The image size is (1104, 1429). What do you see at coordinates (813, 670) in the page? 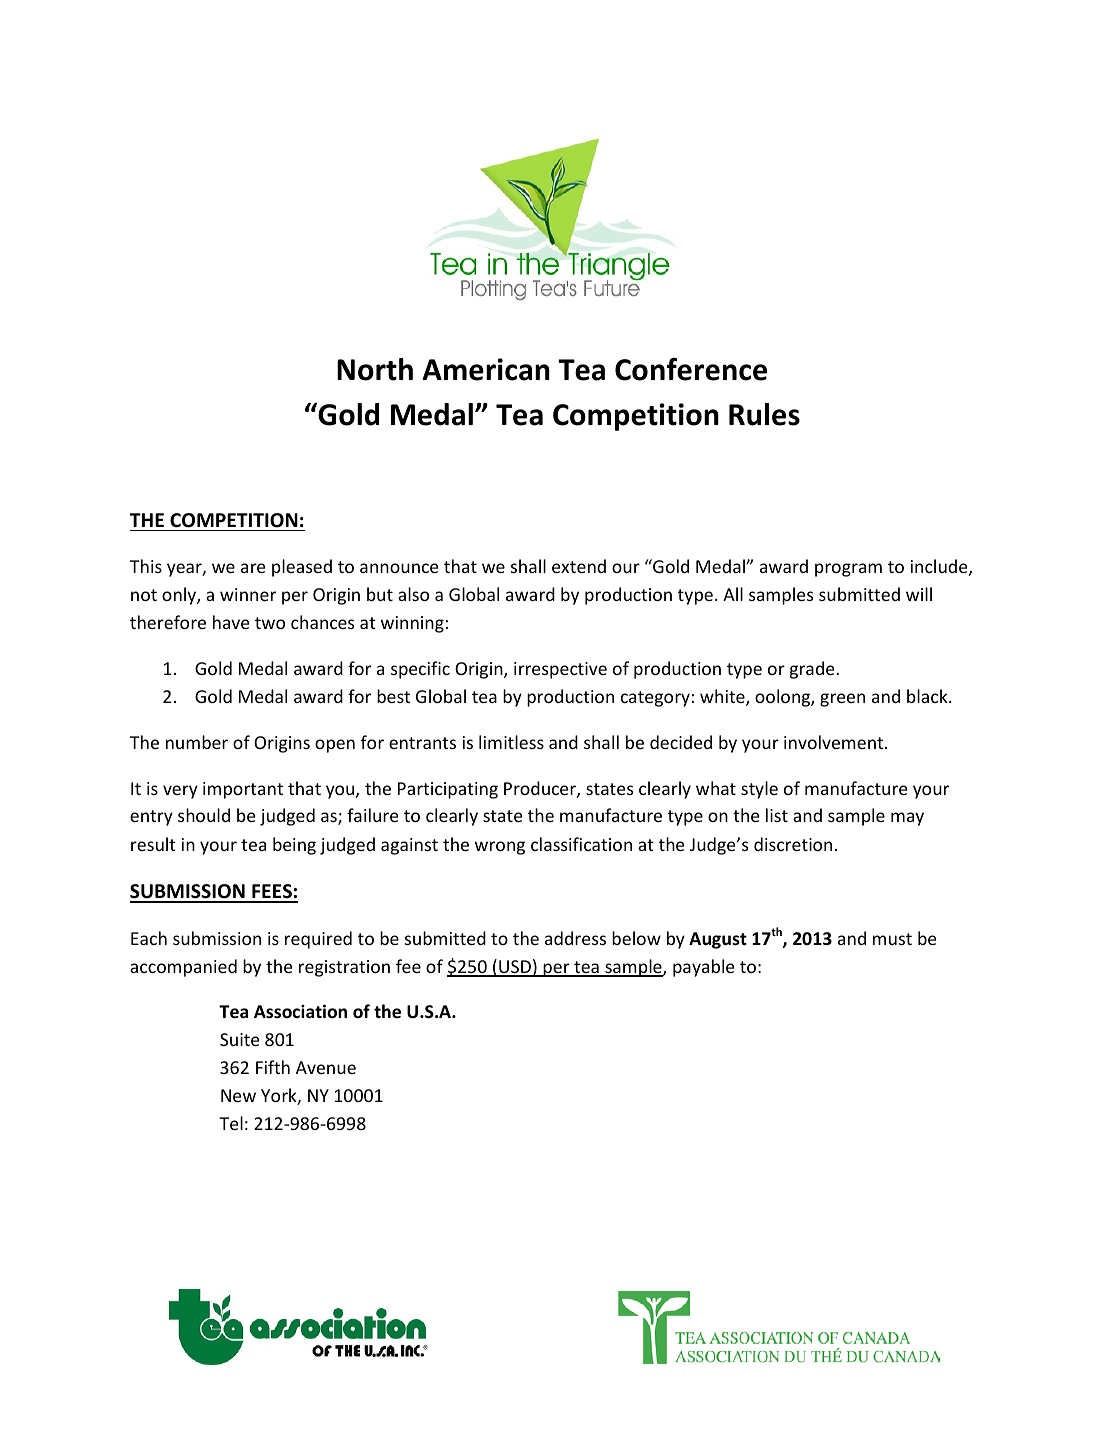
I see `grade` at bounding box center [813, 670].
